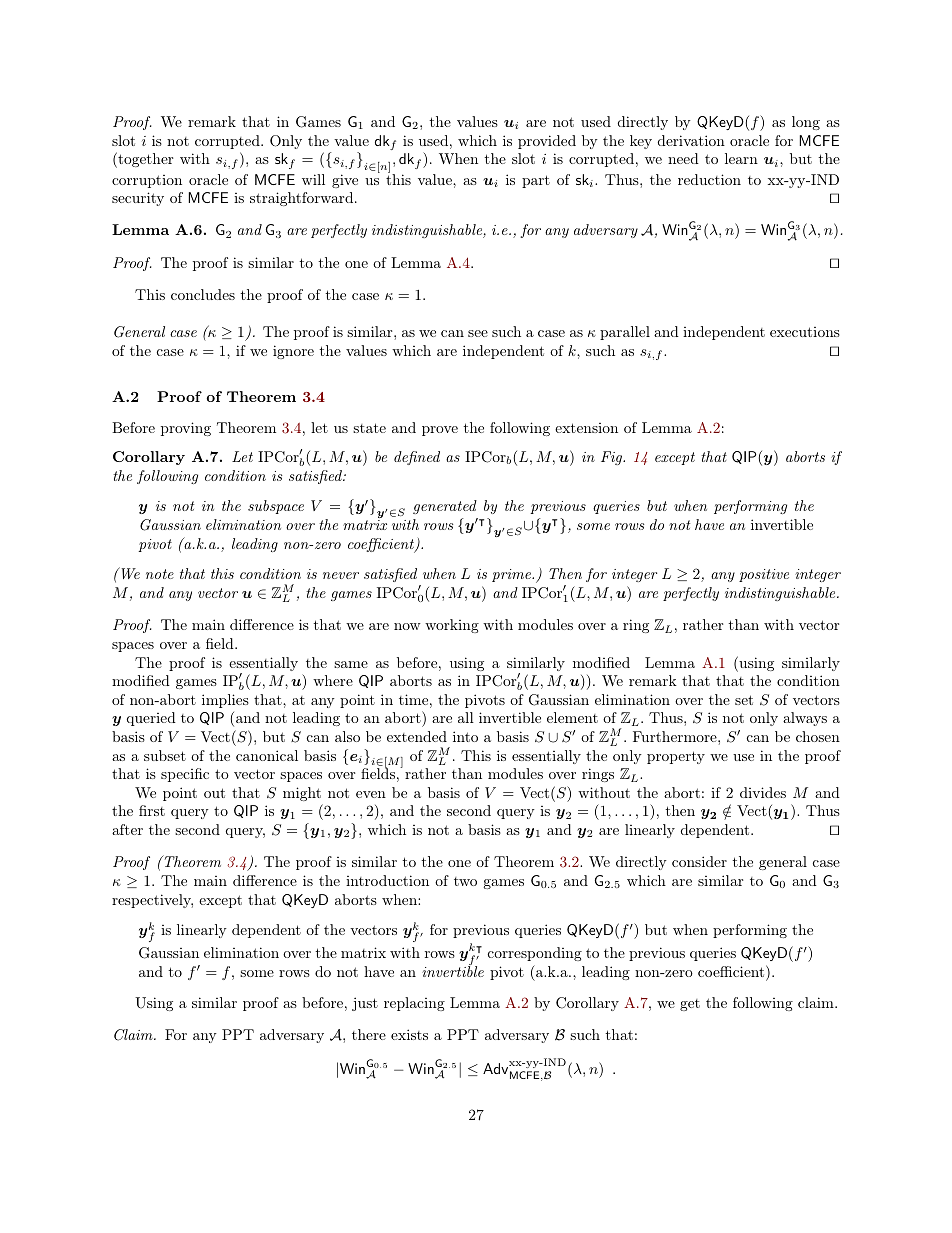 The width and height of the screenshot is (952, 1233). What do you see at coordinates (741, 158) in the screenshot?
I see `learn` at bounding box center [741, 158].
